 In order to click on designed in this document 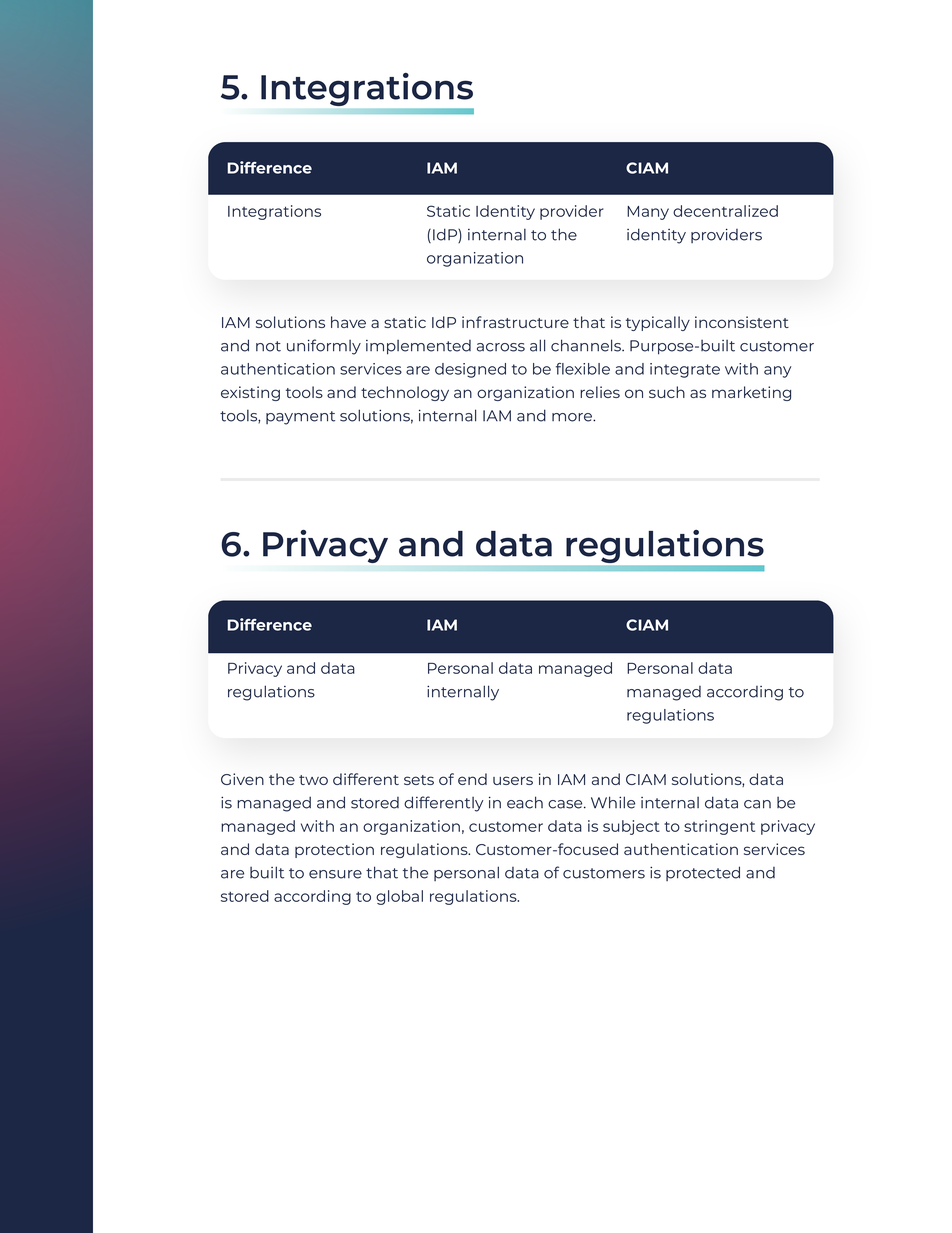, I will do `click(470, 370)`.
